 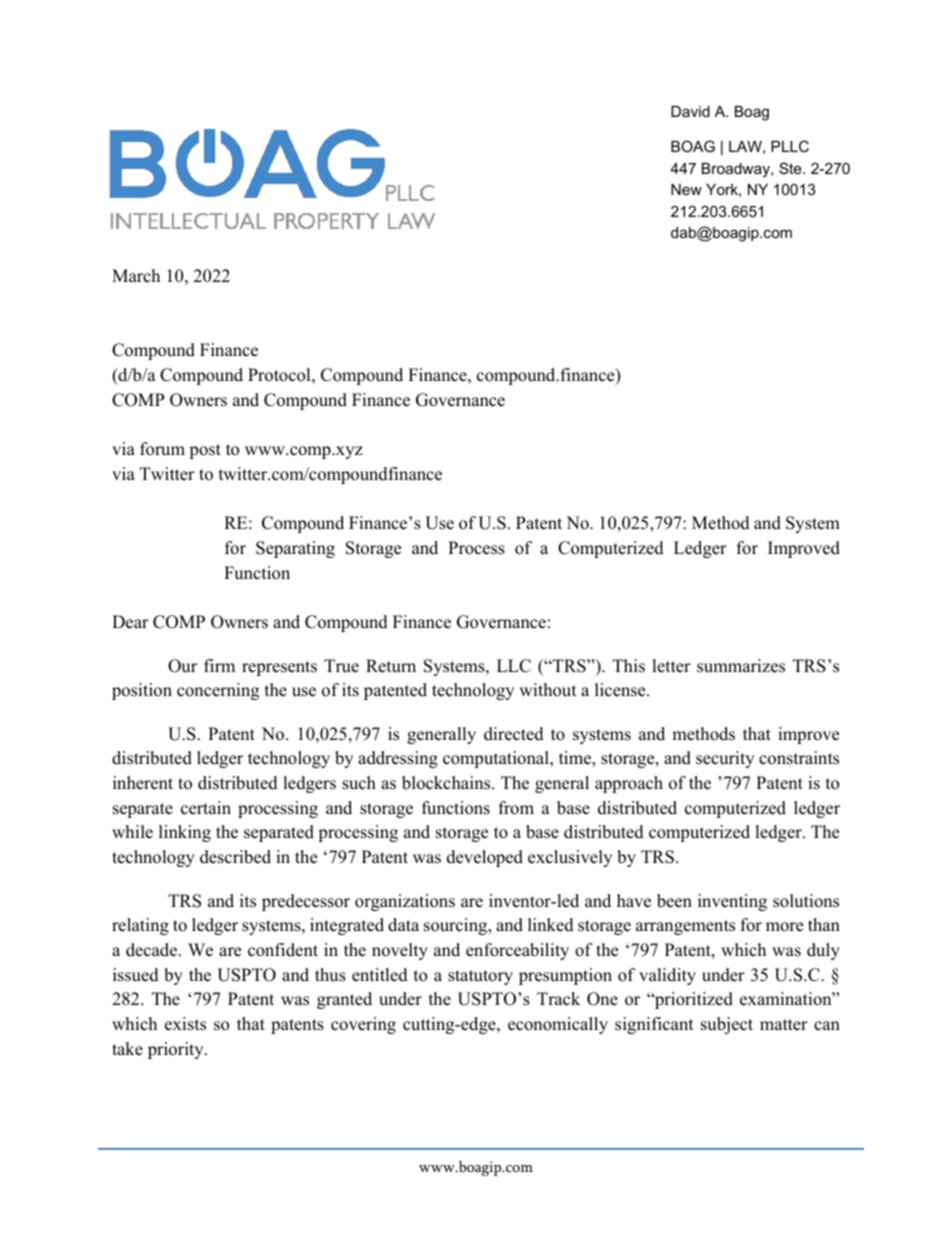 I want to click on summarizes, so click(x=741, y=666).
